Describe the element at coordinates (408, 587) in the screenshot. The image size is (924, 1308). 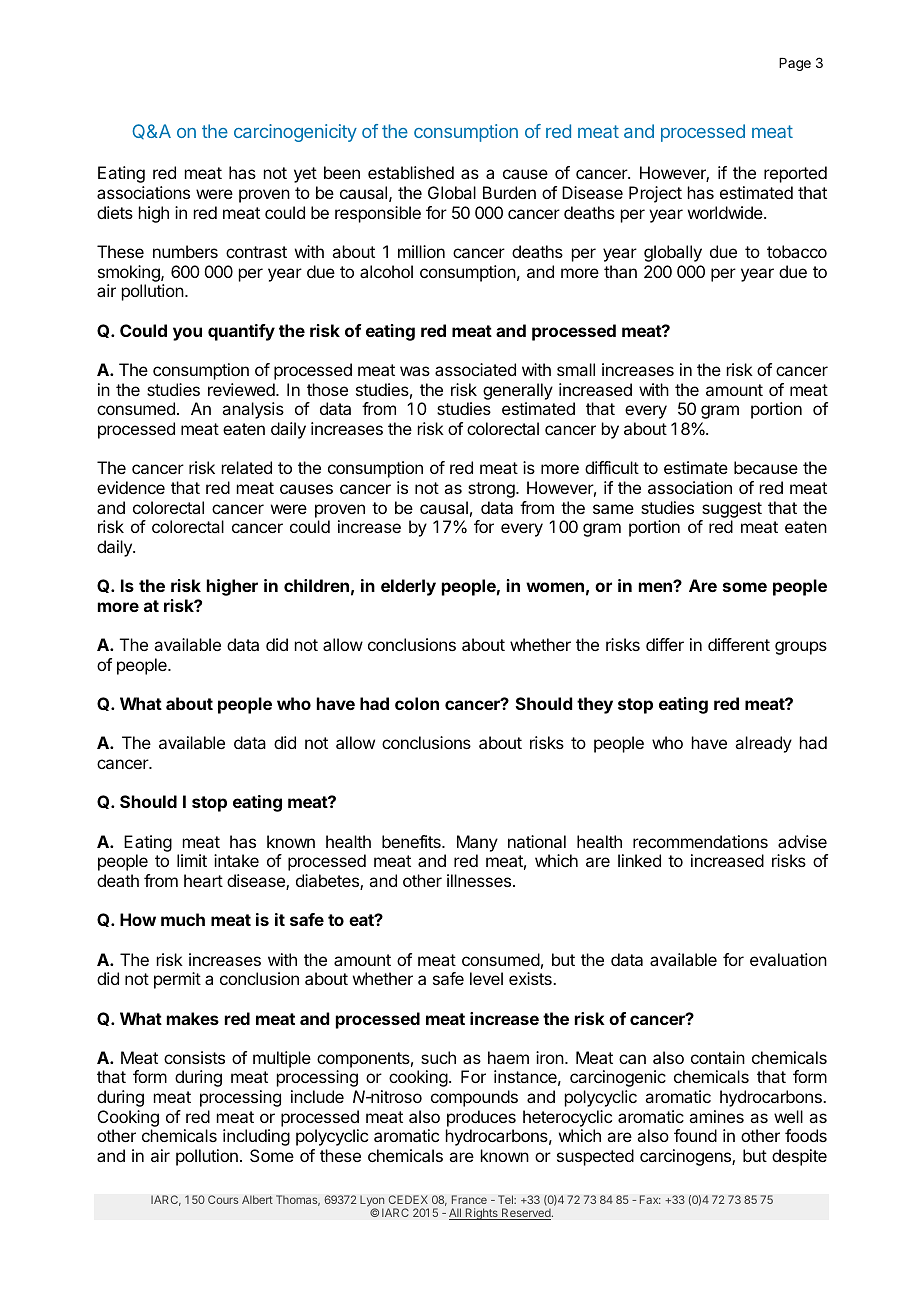
I see `elderly` at that location.
